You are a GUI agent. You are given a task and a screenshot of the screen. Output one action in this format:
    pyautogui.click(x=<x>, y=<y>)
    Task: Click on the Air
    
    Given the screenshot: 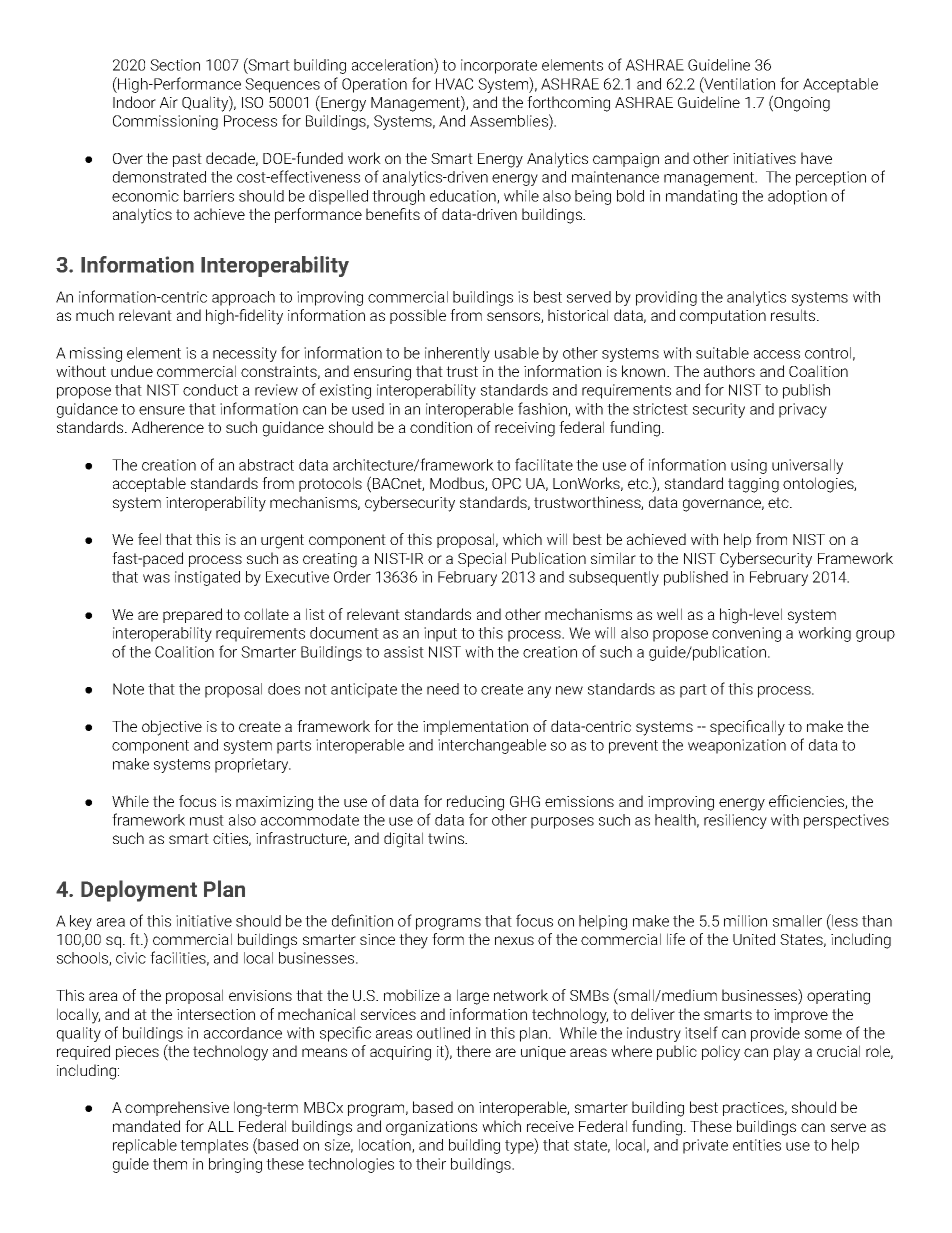 What is the action you would take?
    pyautogui.click(x=169, y=102)
